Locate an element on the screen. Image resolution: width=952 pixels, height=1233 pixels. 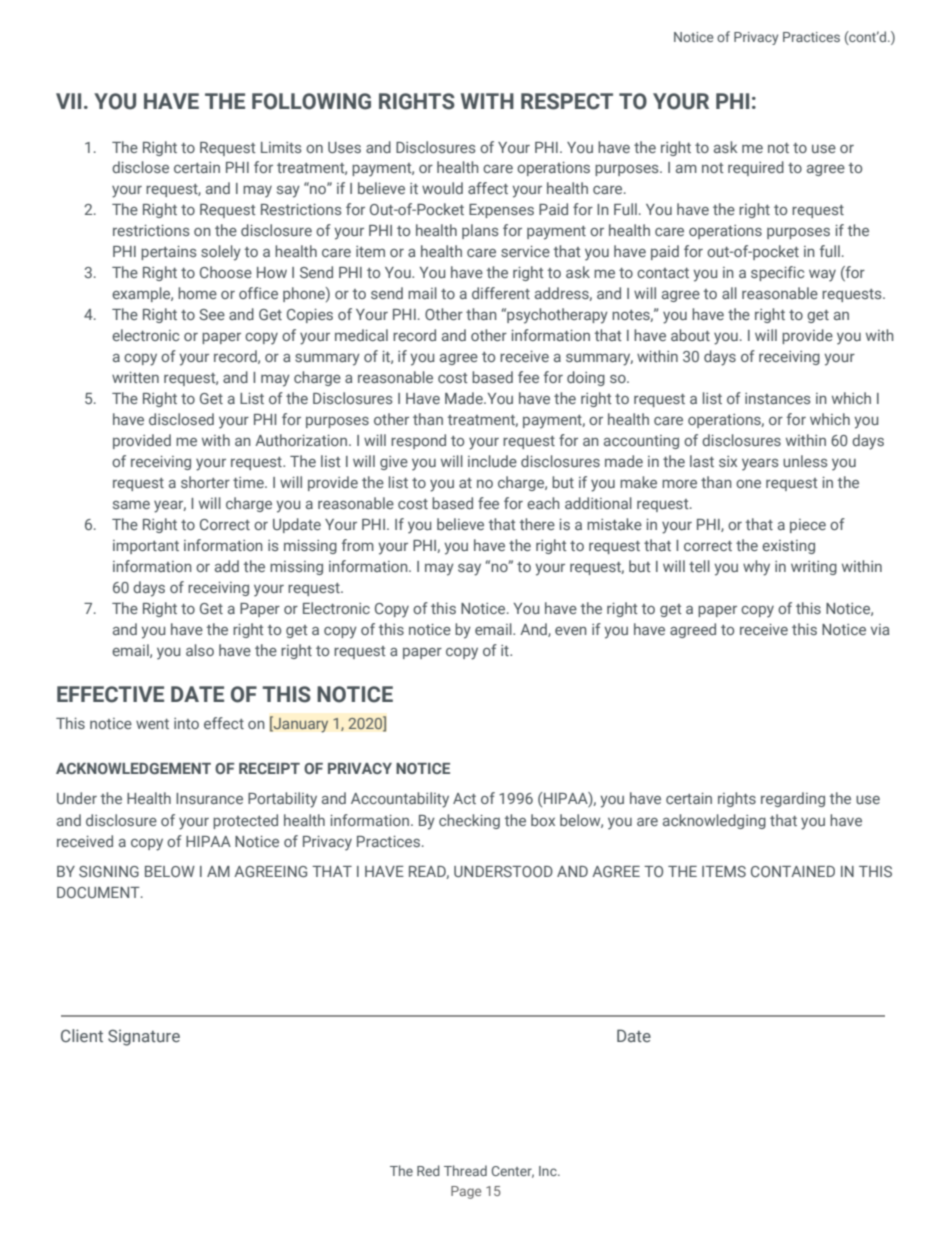
Insurance is located at coordinates (209, 798).
